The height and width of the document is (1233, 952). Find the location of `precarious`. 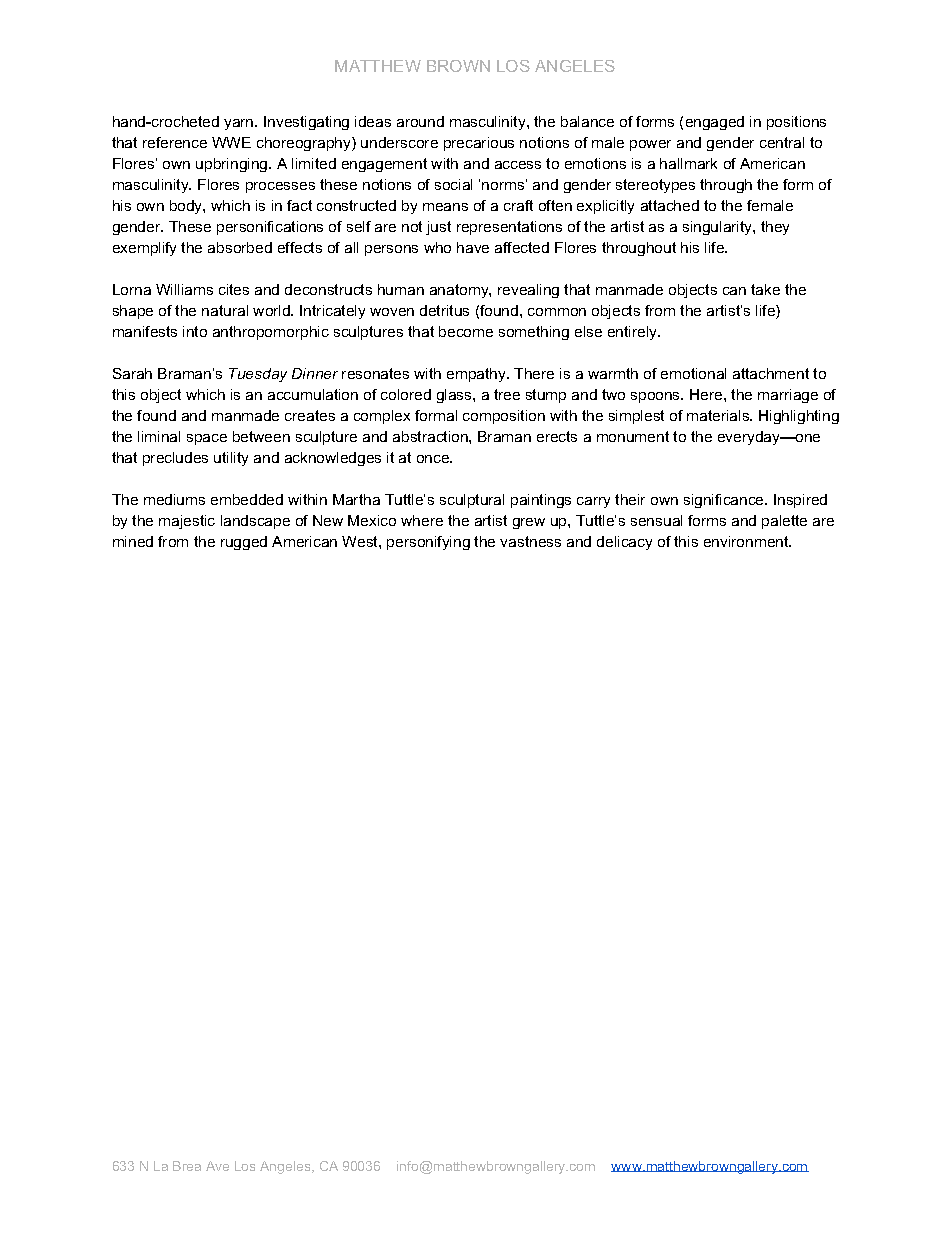

precarious is located at coordinates (479, 144).
